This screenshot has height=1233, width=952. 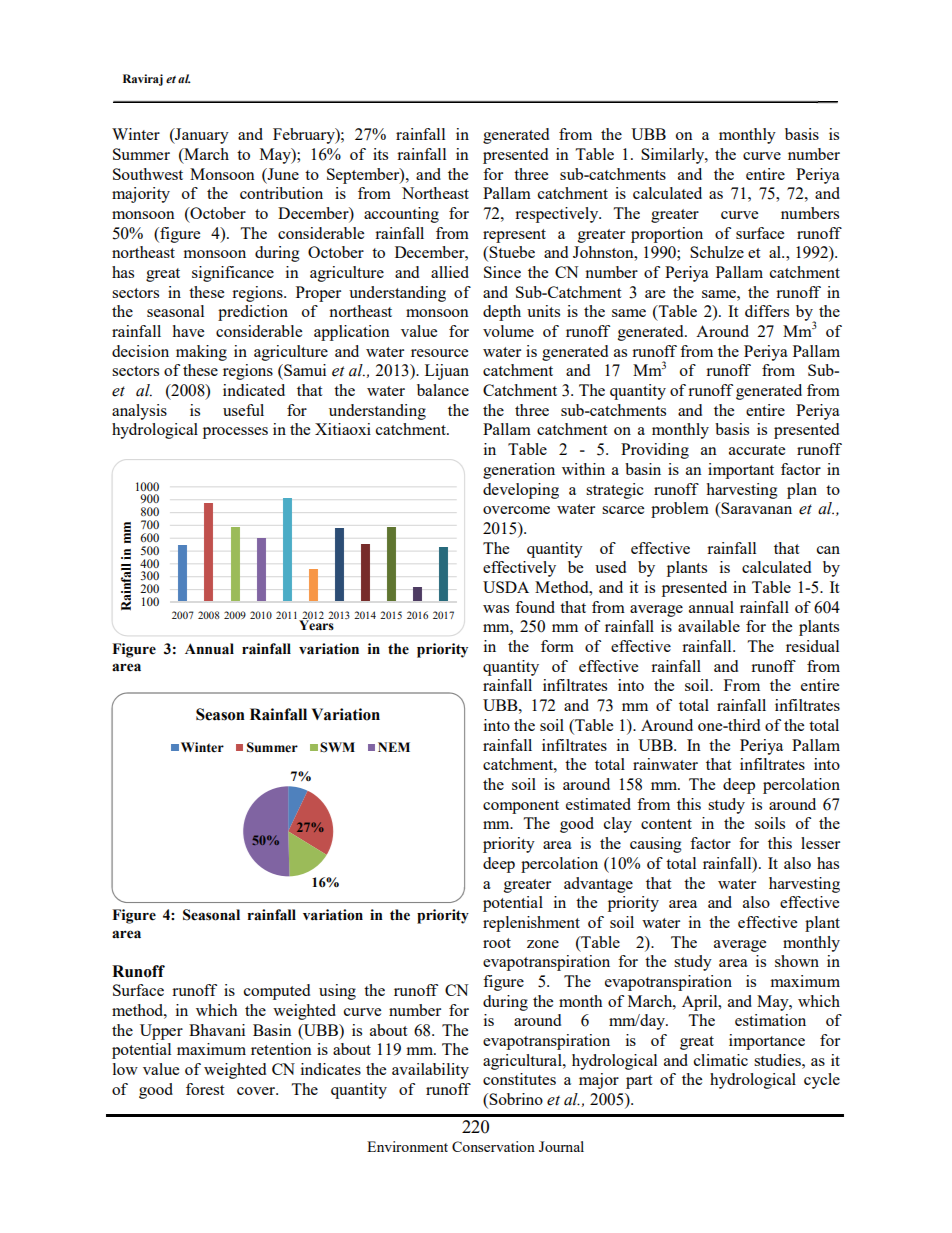 I want to click on proportion, so click(x=667, y=235).
